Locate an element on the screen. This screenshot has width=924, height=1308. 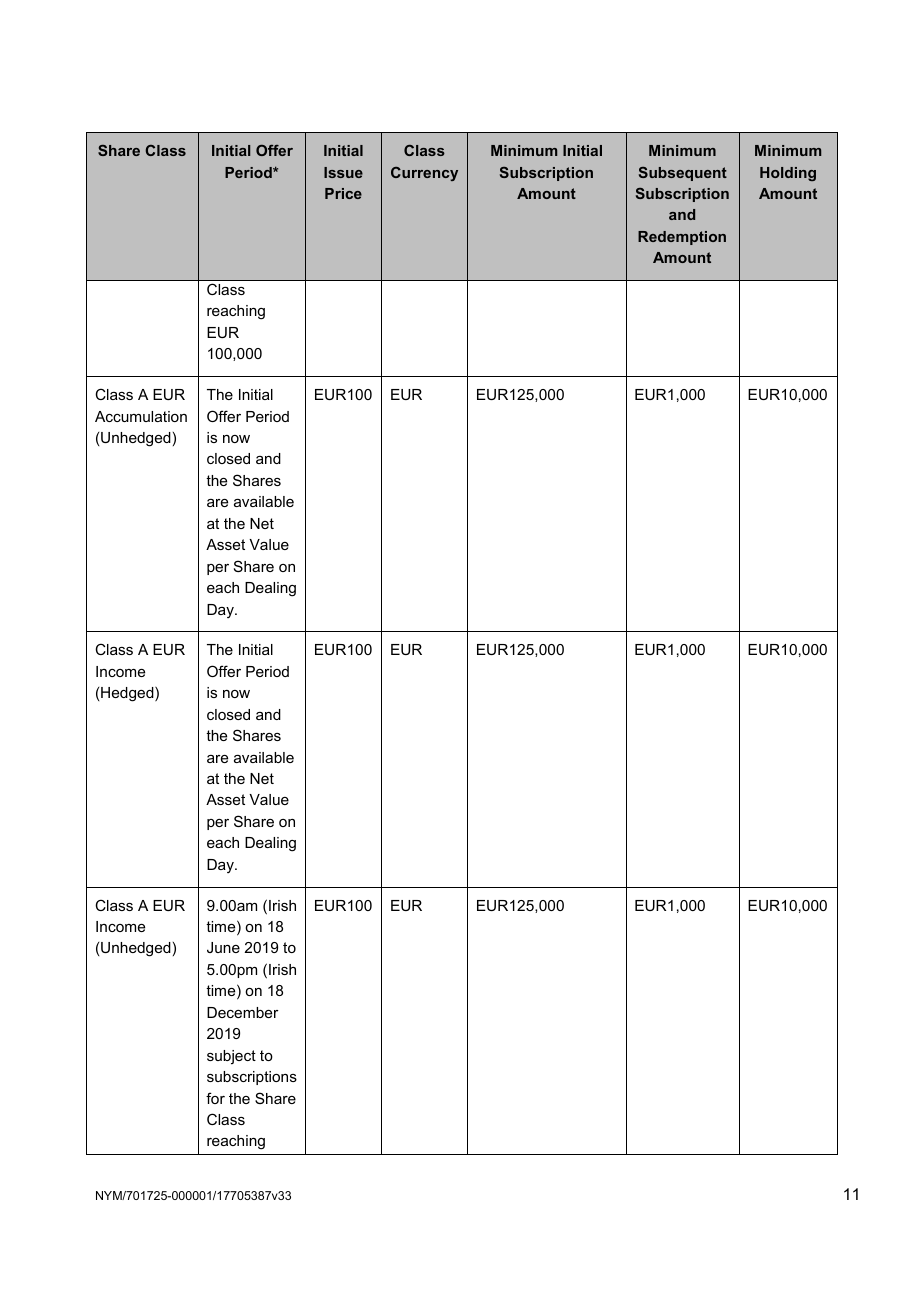
Holding is located at coordinates (788, 174).
